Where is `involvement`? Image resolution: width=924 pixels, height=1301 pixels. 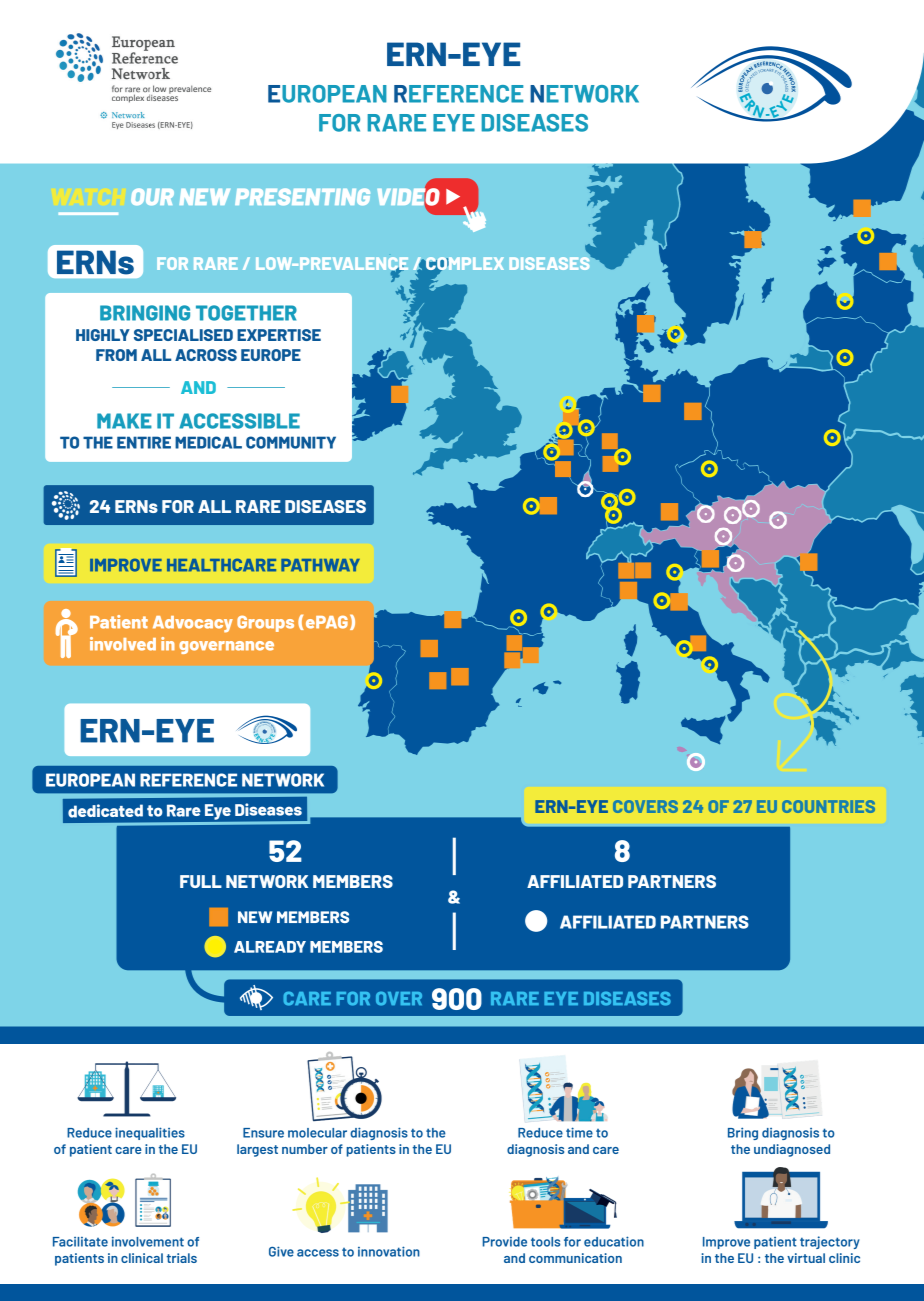
involvement is located at coordinates (148, 1241).
